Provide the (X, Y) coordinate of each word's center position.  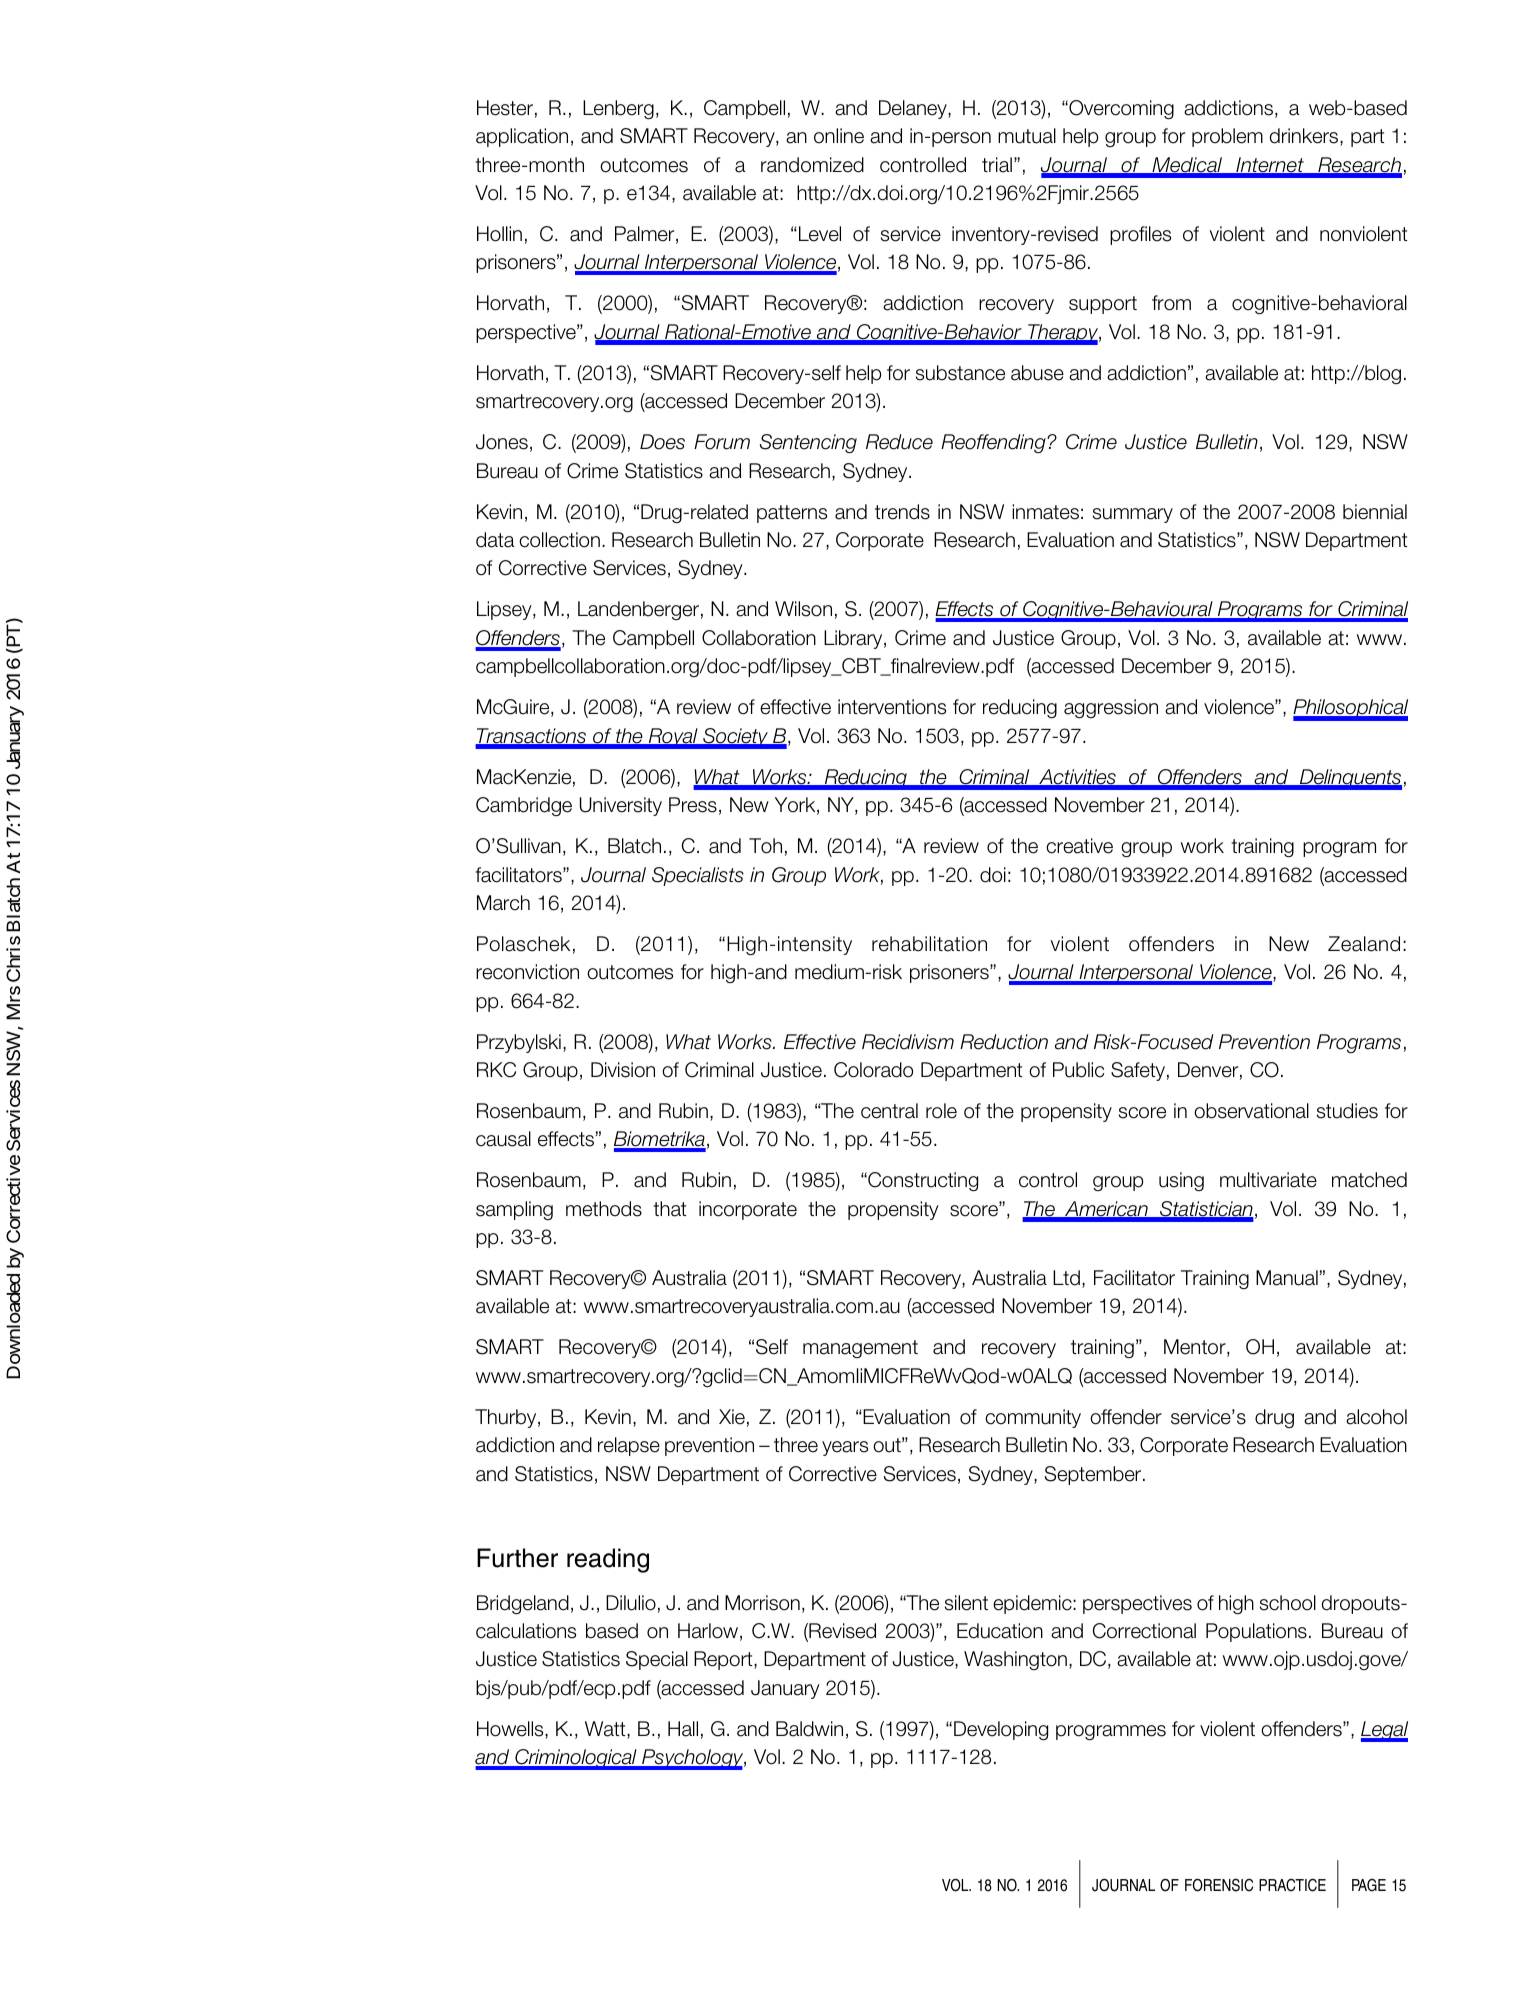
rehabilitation (929, 944)
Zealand (1364, 944)
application (522, 137)
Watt (606, 1730)
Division (623, 1070)
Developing (1001, 1730)
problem (1227, 137)
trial (997, 165)
